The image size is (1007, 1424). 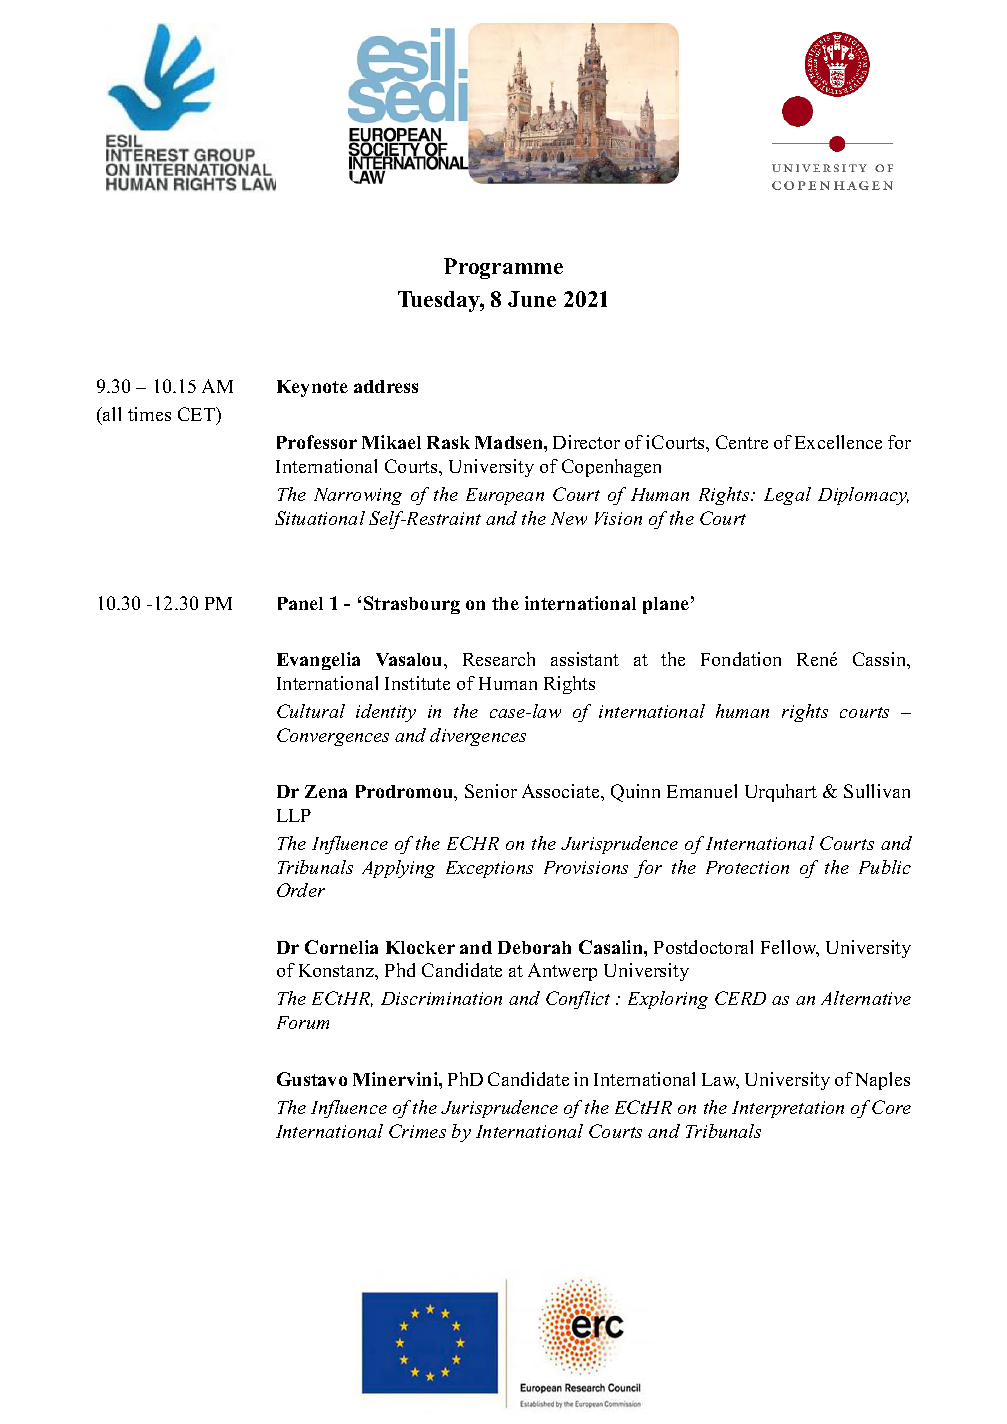 I want to click on Situational, so click(x=320, y=518).
